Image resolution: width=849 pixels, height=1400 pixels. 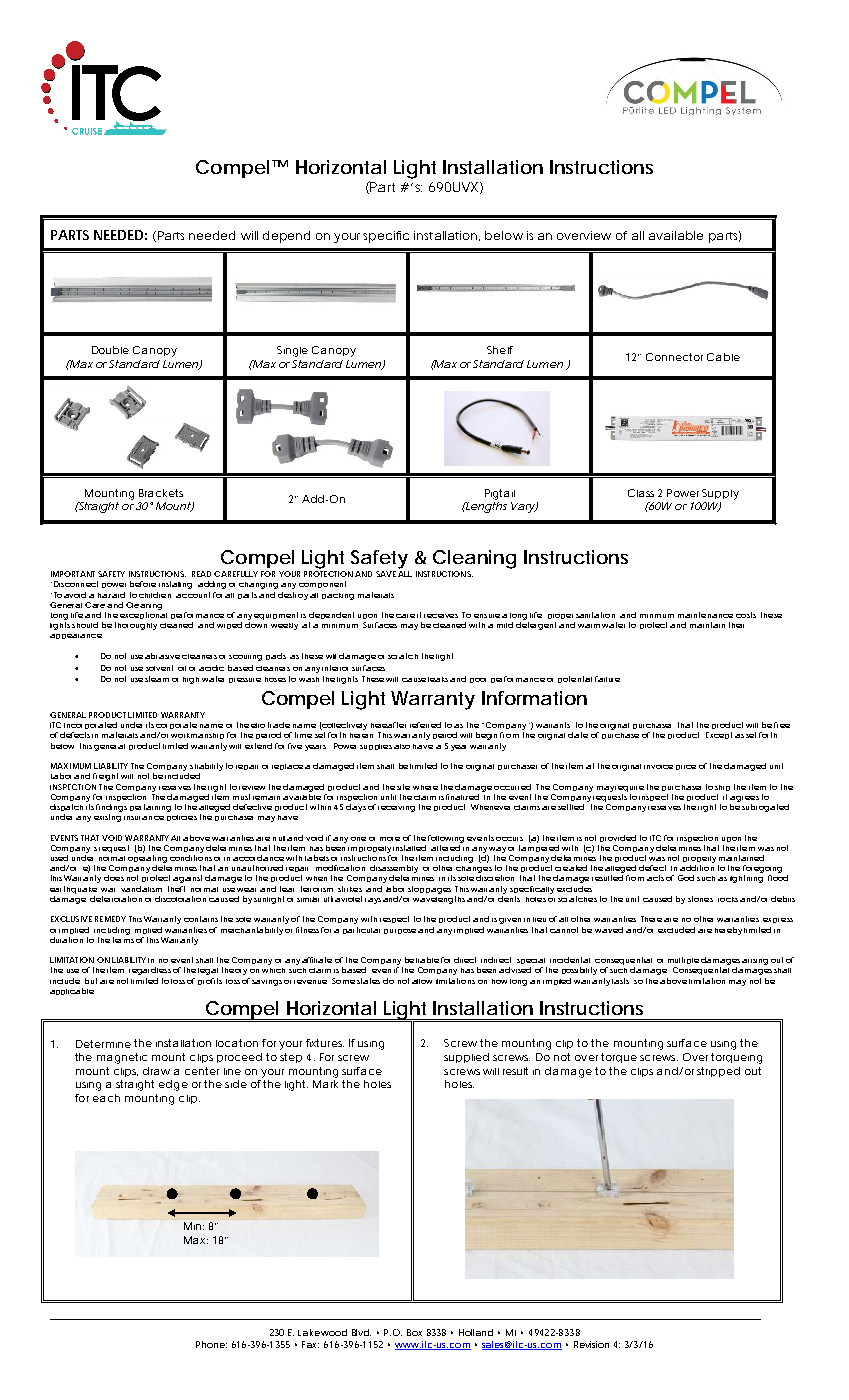 I want to click on Revision, so click(x=591, y=1344).
